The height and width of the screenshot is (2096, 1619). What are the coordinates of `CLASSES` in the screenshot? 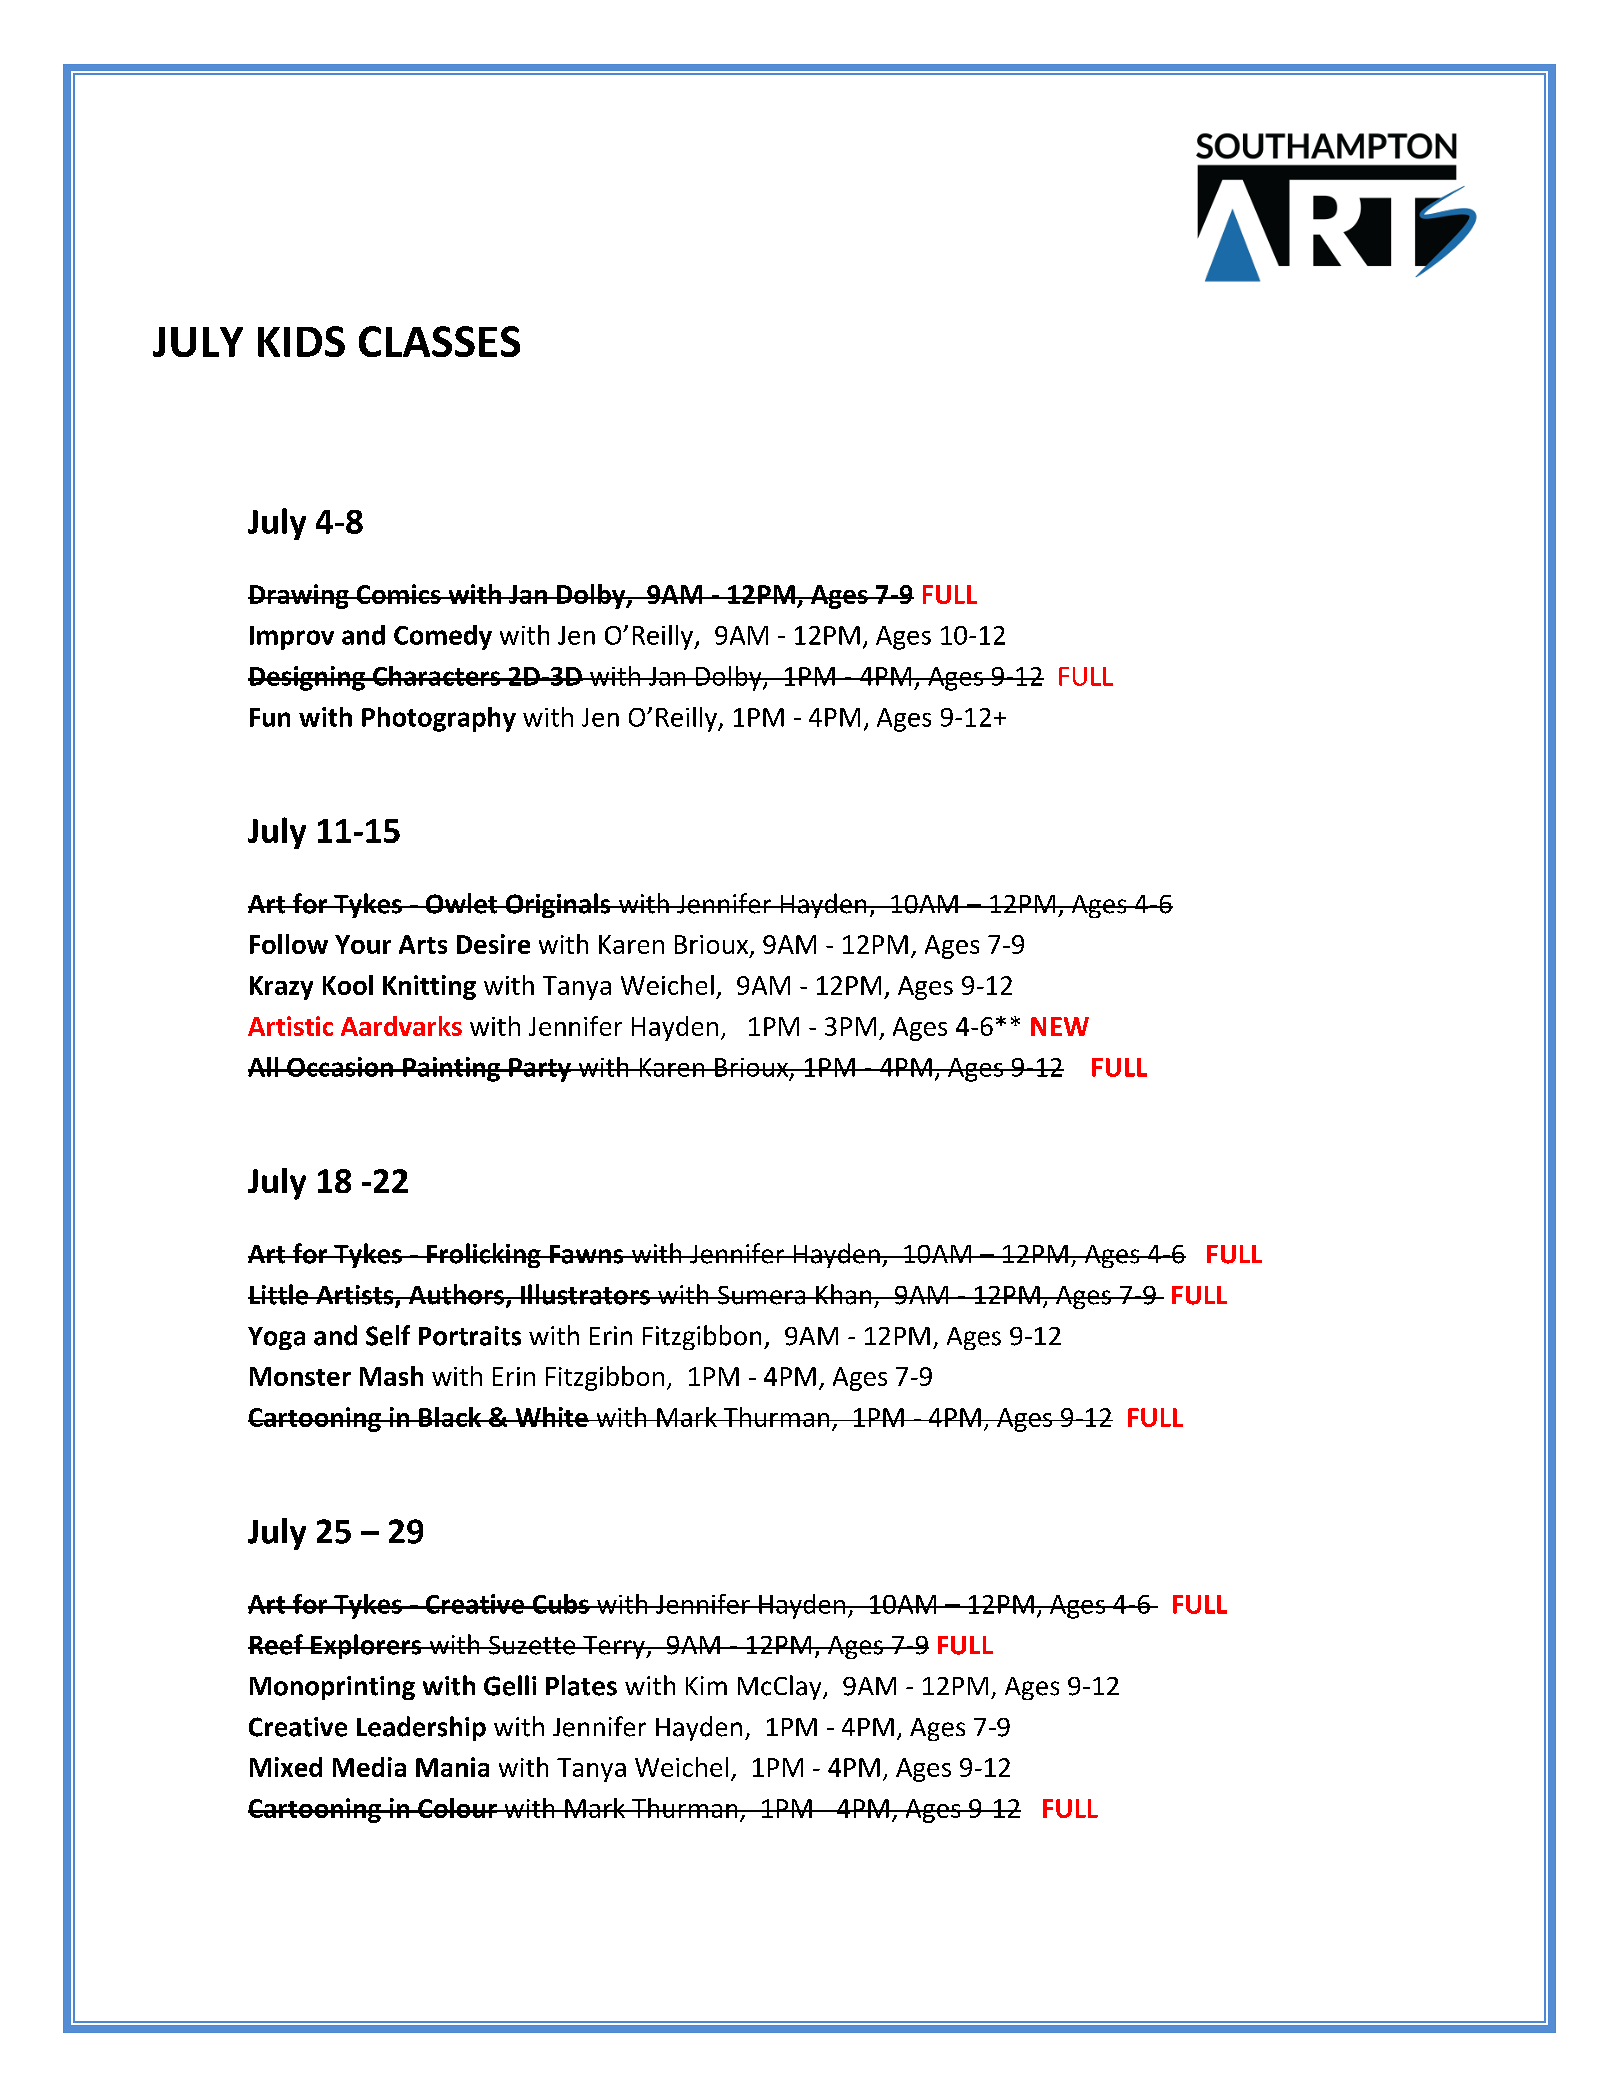 It's located at (439, 341).
